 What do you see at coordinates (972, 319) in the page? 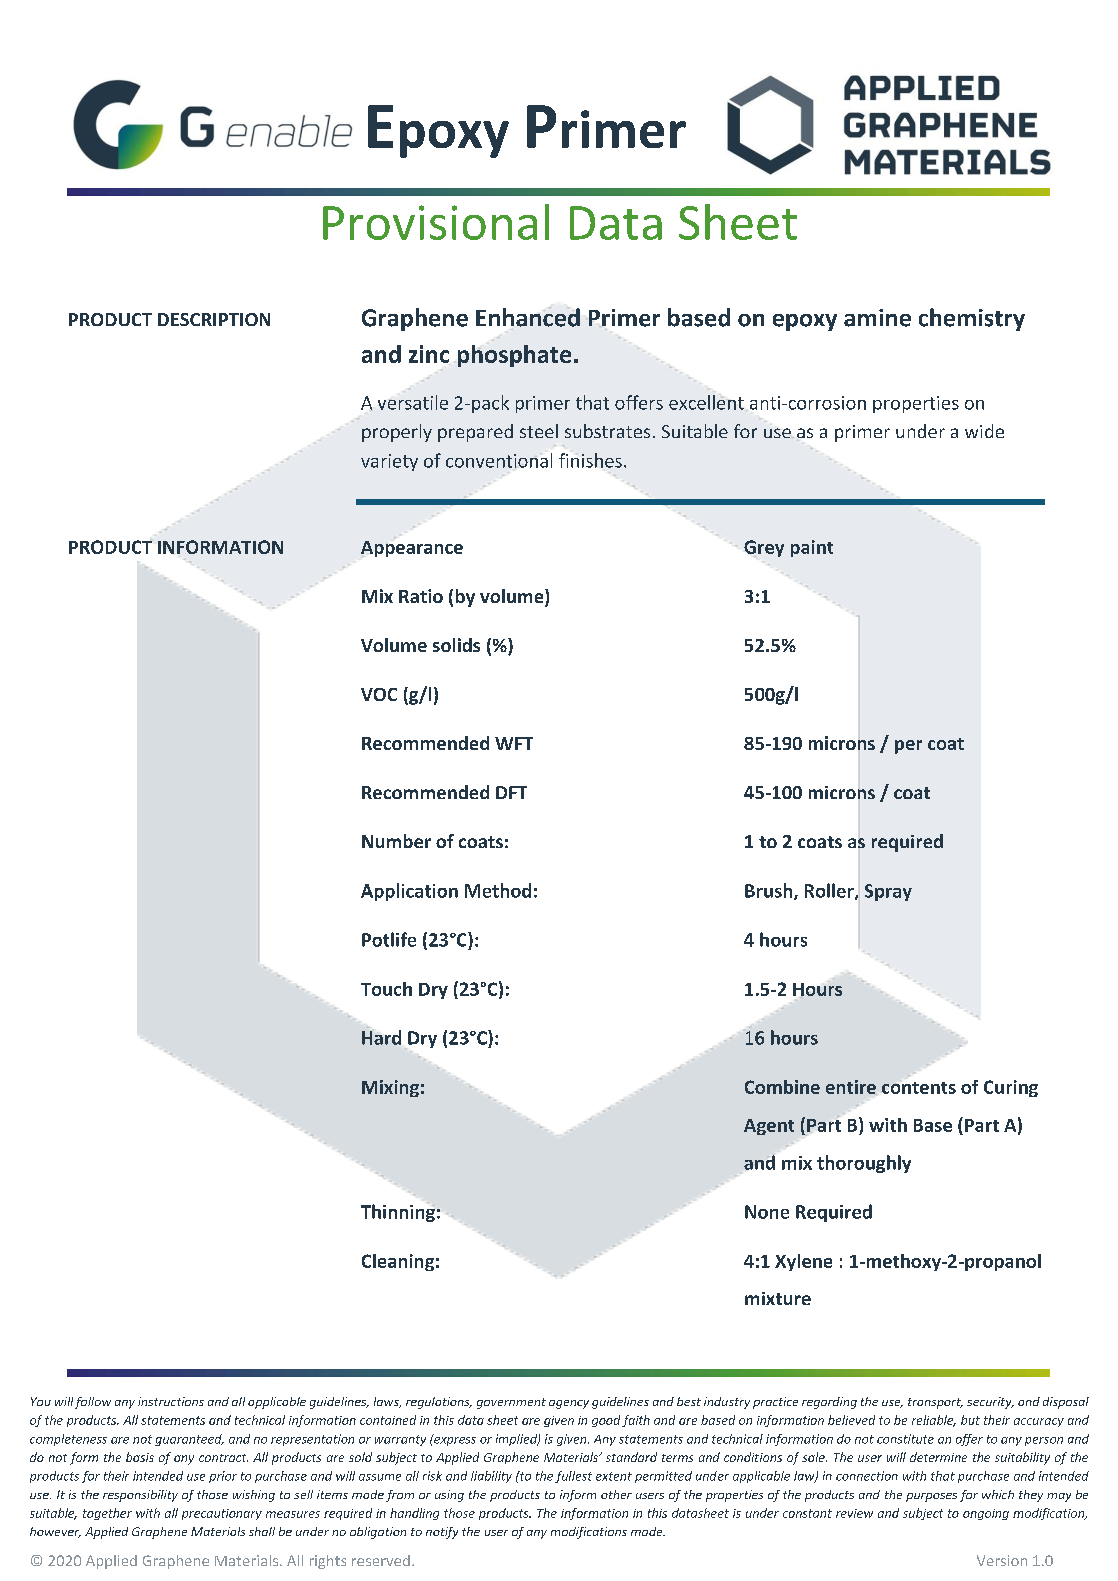
I see `chemistry` at bounding box center [972, 319].
